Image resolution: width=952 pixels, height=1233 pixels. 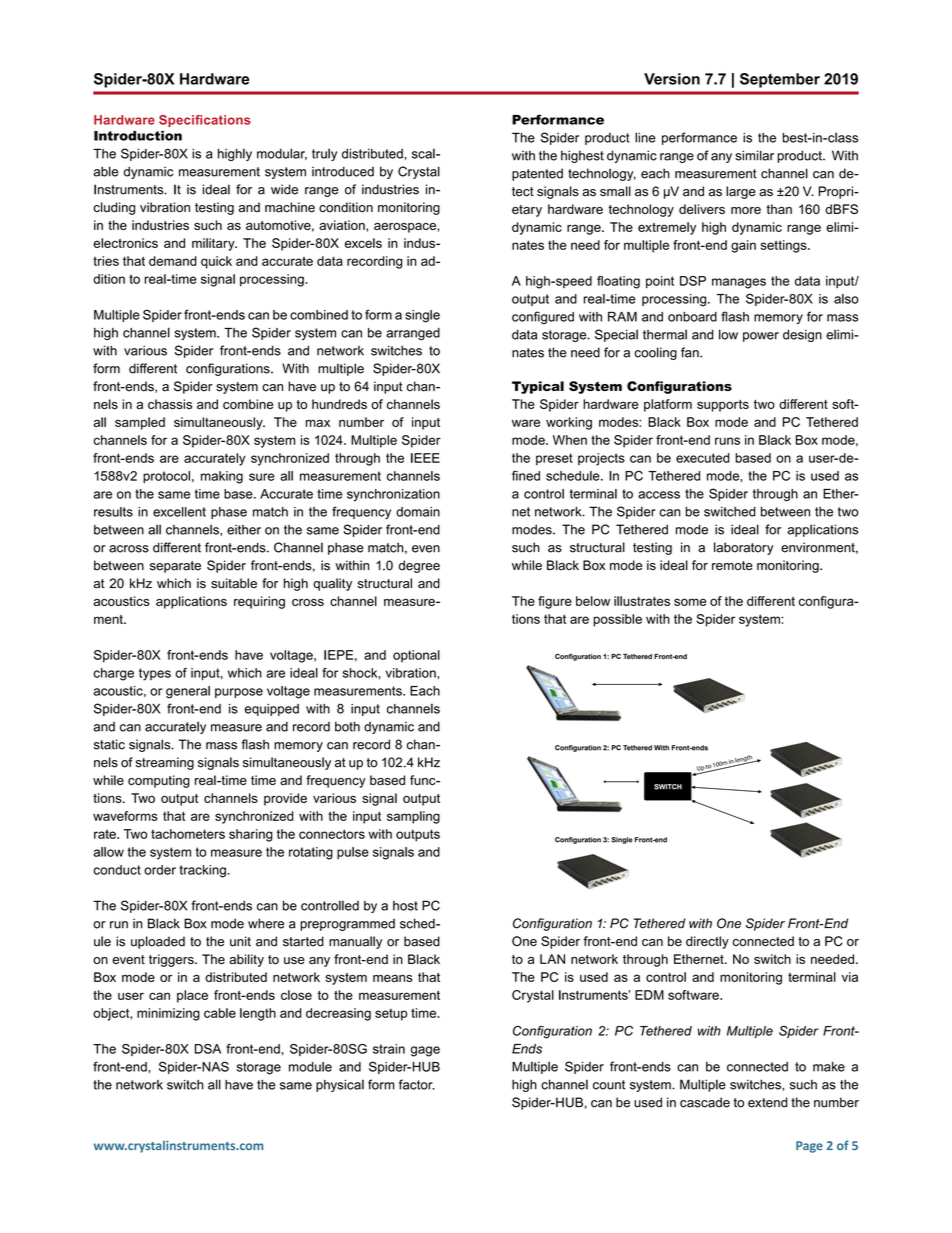 I want to click on optional, so click(x=416, y=656).
